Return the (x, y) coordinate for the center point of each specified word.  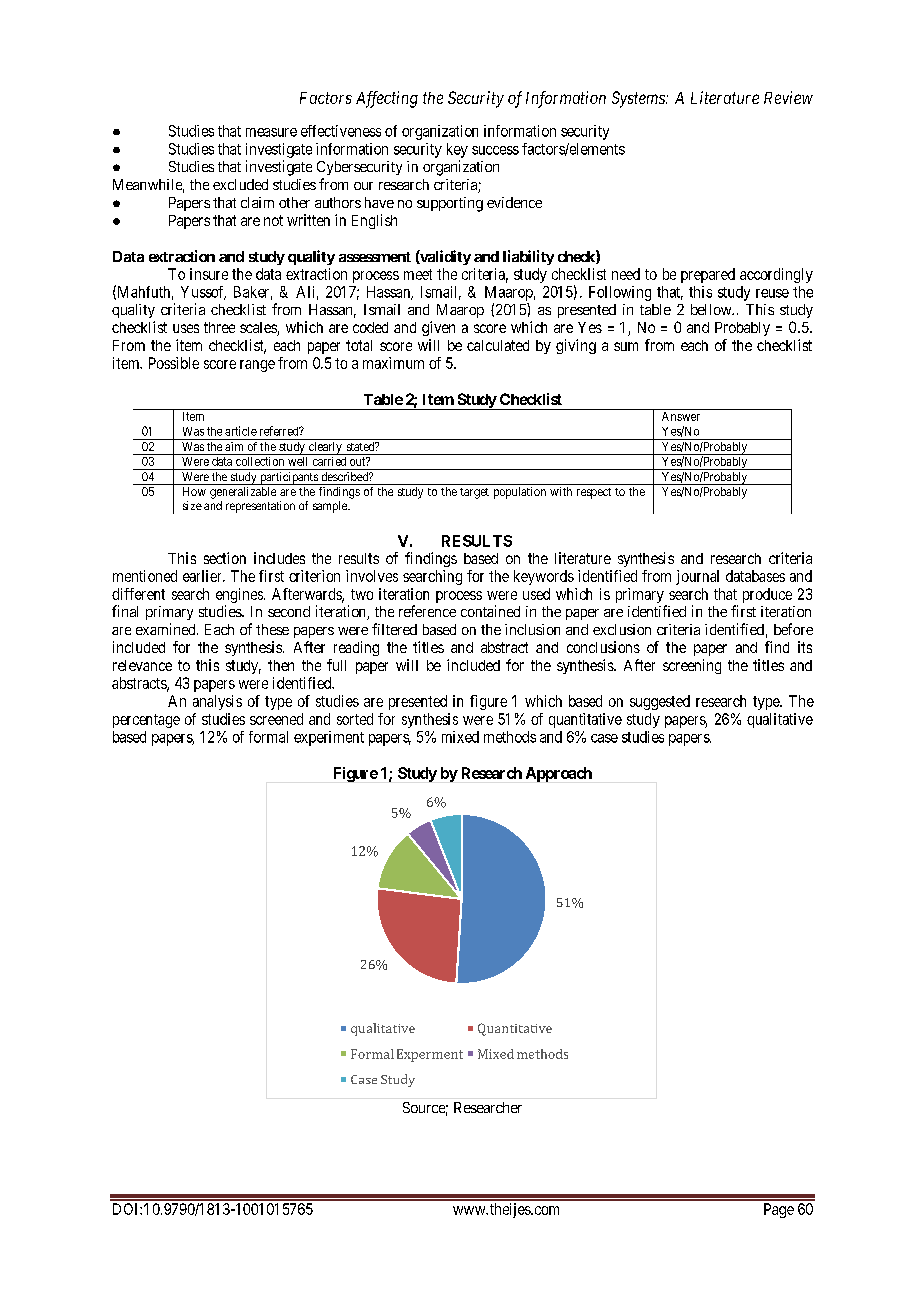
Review (788, 97)
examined (167, 629)
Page (779, 1210)
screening (692, 666)
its (805, 647)
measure (271, 132)
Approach (559, 774)
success (495, 150)
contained (490, 611)
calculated (498, 345)
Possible (174, 363)
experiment (329, 738)
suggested (660, 702)
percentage (146, 721)
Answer (681, 416)
